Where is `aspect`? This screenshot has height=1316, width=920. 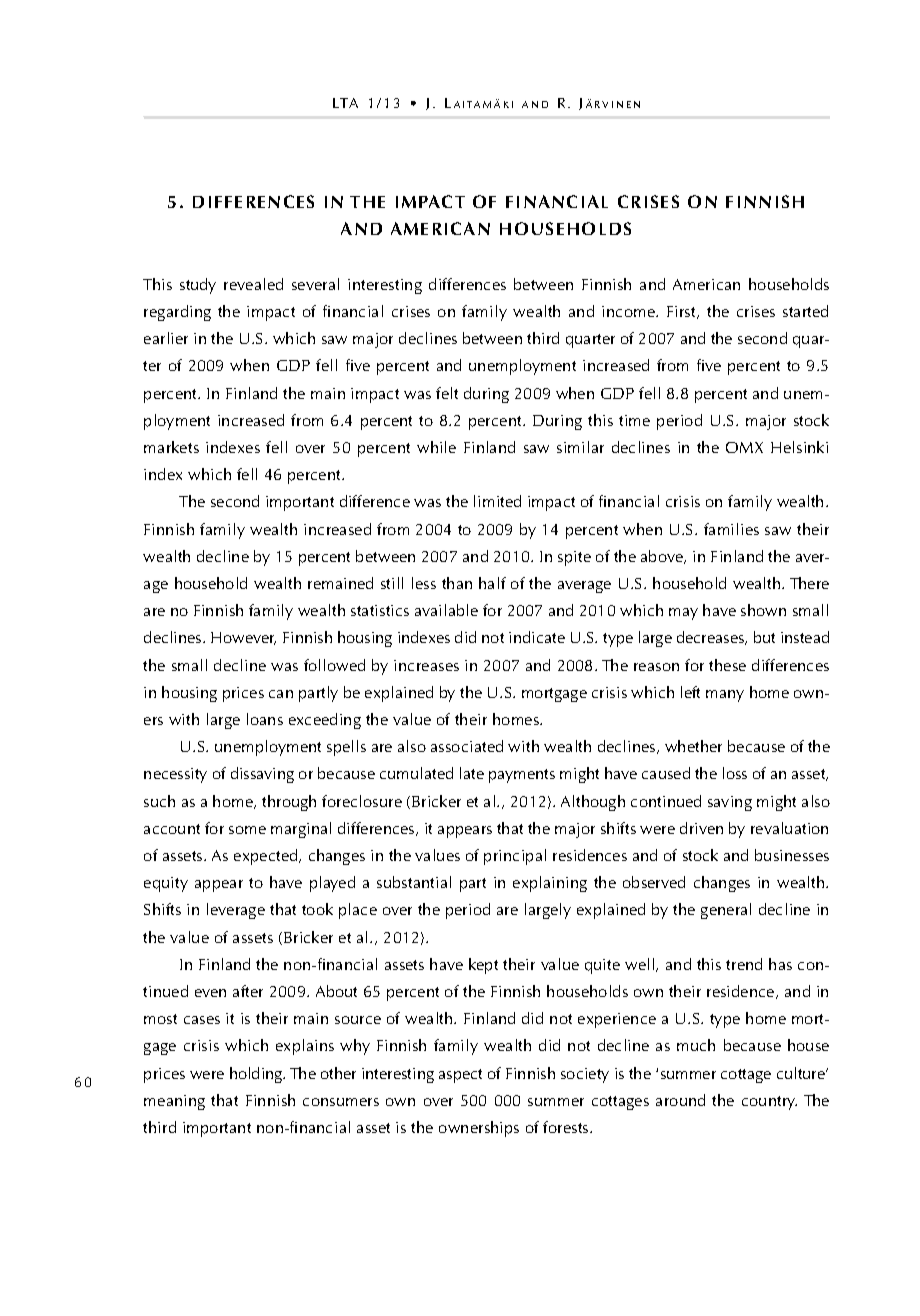 aspect is located at coordinates (460, 1076).
